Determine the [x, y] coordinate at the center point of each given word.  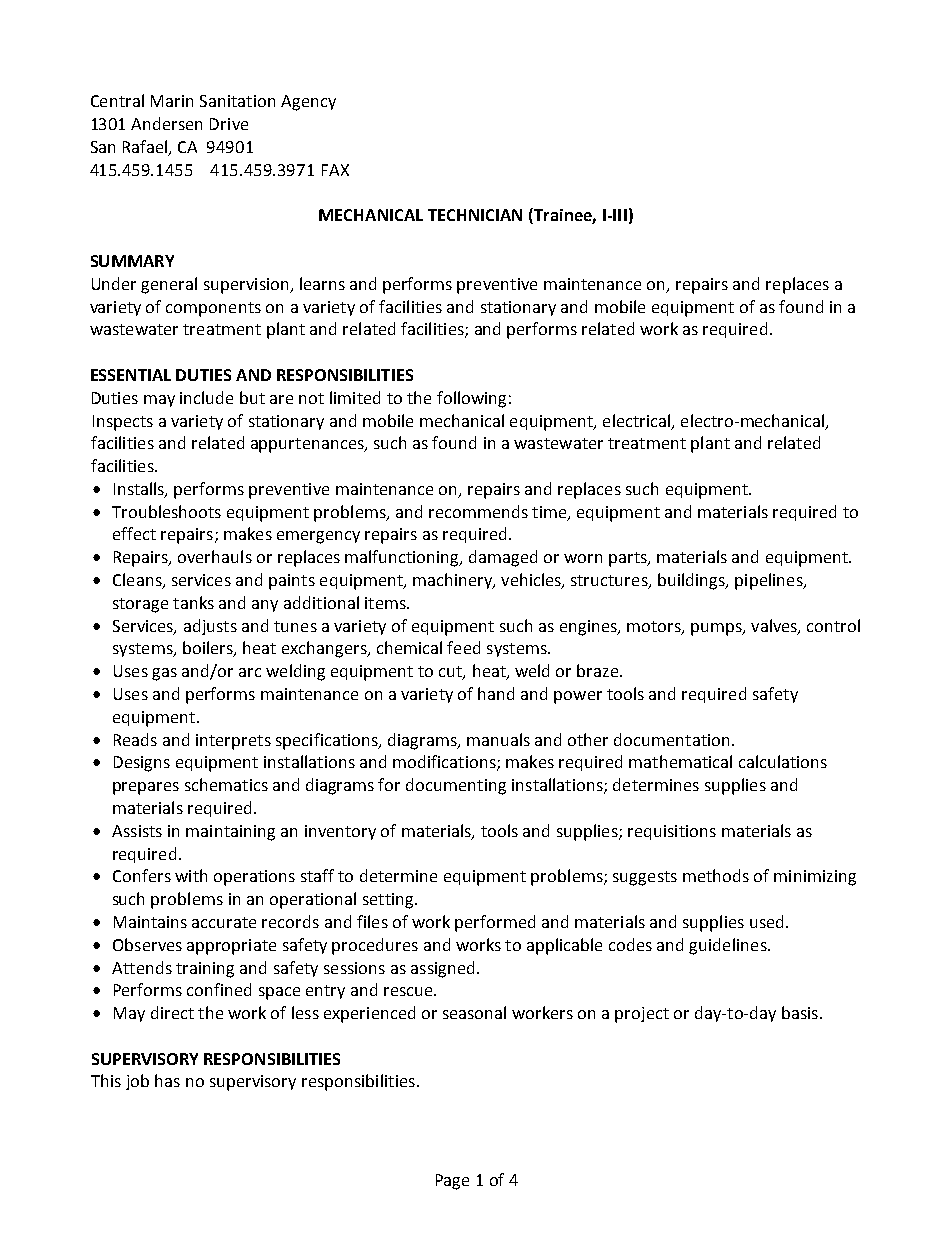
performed [495, 923]
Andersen [166, 123]
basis [800, 1012]
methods [716, 875]
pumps [717, 629]
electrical [636, 420]
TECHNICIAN [475, 215]
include [206, 397]
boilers [209, 649]
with [191, 875]
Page [452, 1182]
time [550, 513]
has [167, 1080]
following [471, 399]
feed [463, 647]
